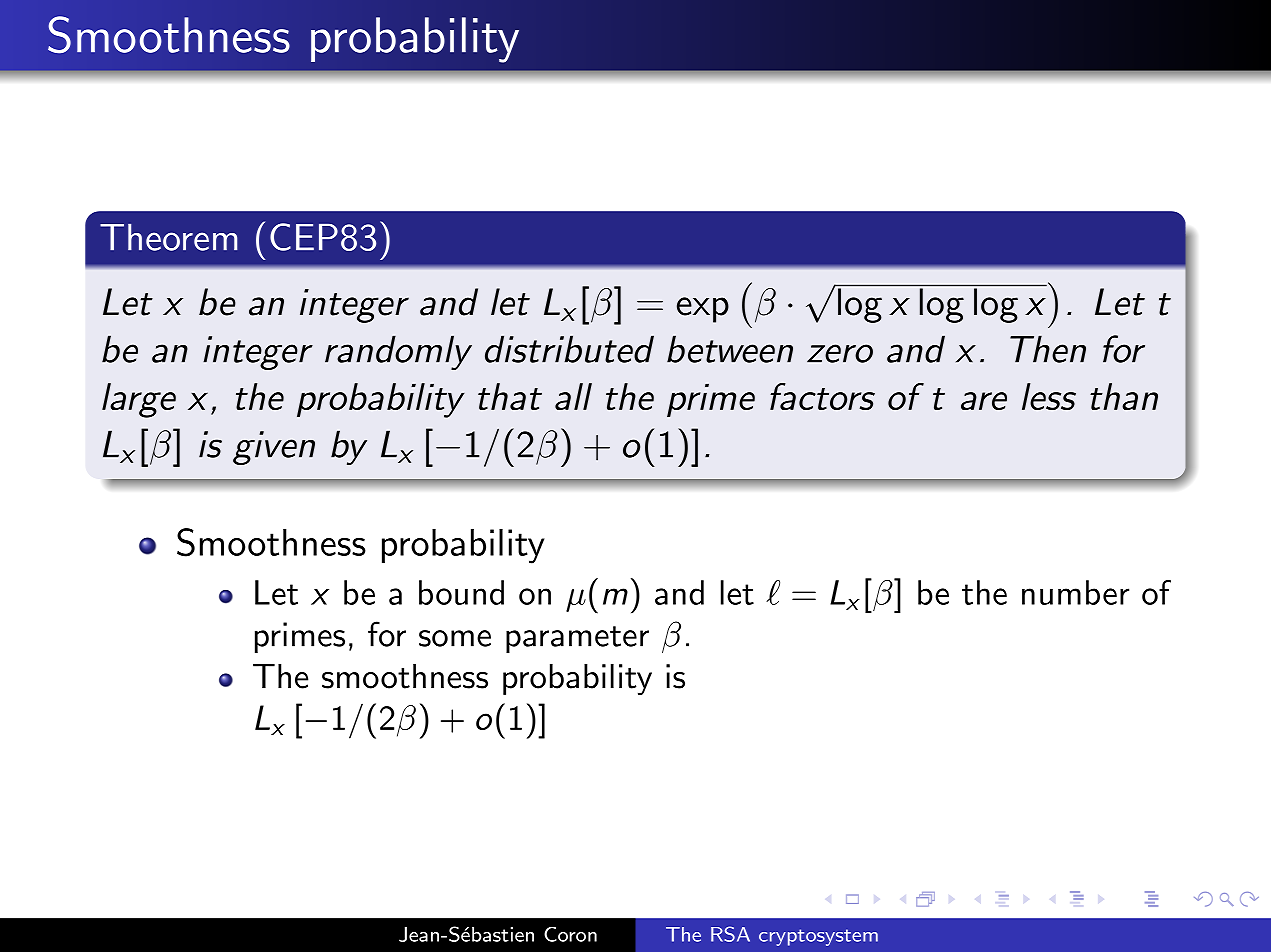 The image size is (1271, 952). I want to click on are, so click(984, 401).
